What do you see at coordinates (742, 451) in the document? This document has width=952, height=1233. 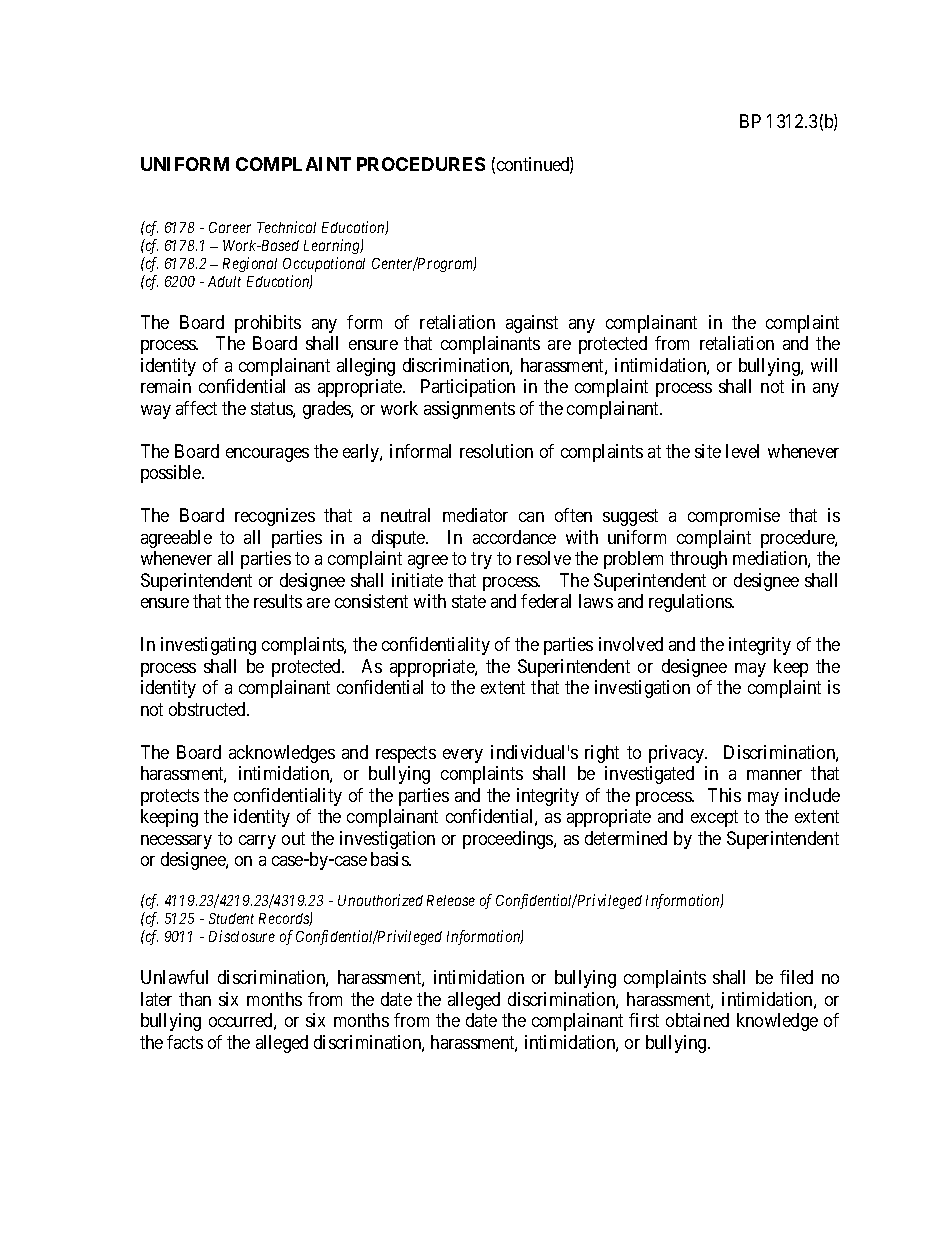 I see `level` at bounding box center [742, 451].
